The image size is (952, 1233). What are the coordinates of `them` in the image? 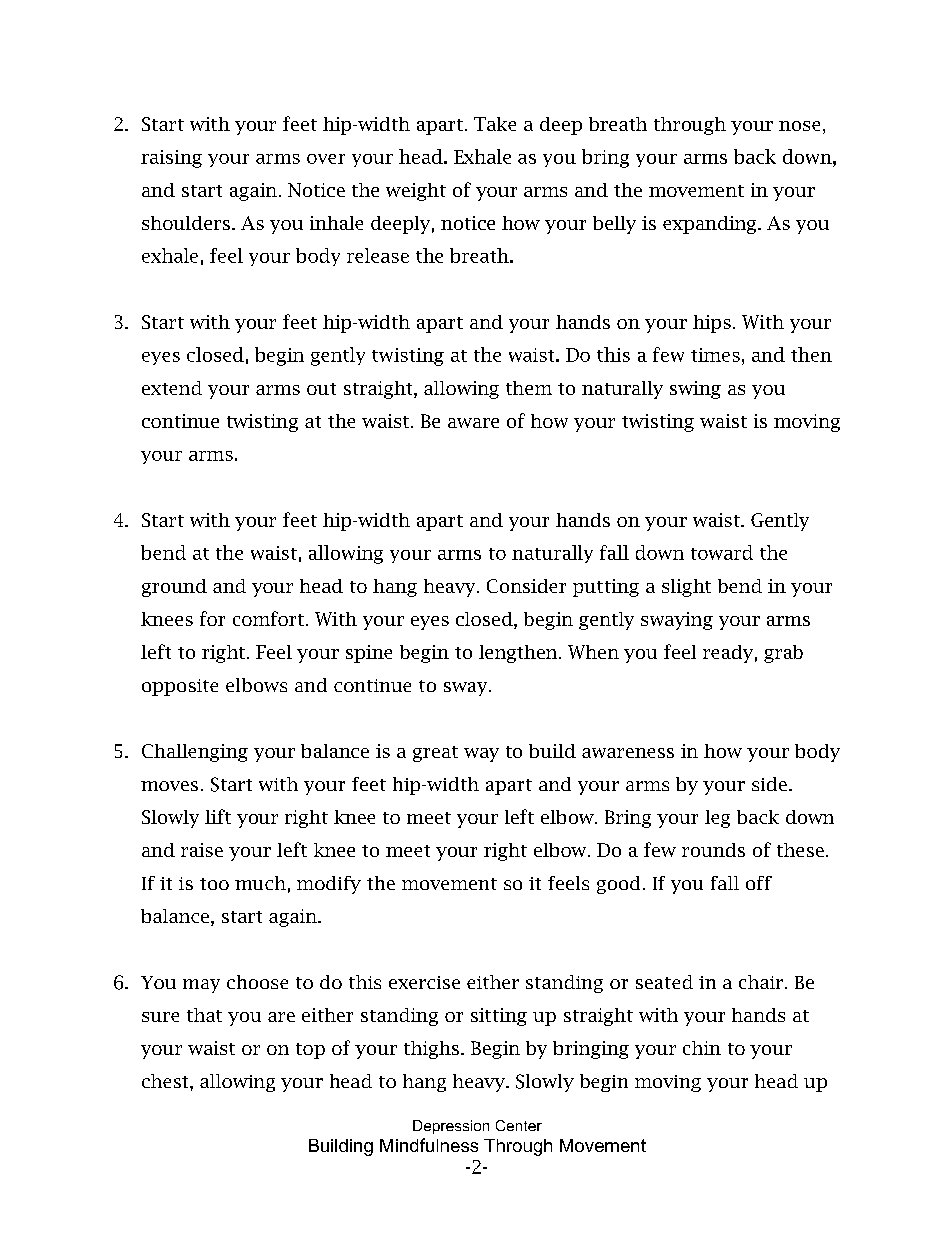 It's located at (529, 388).
